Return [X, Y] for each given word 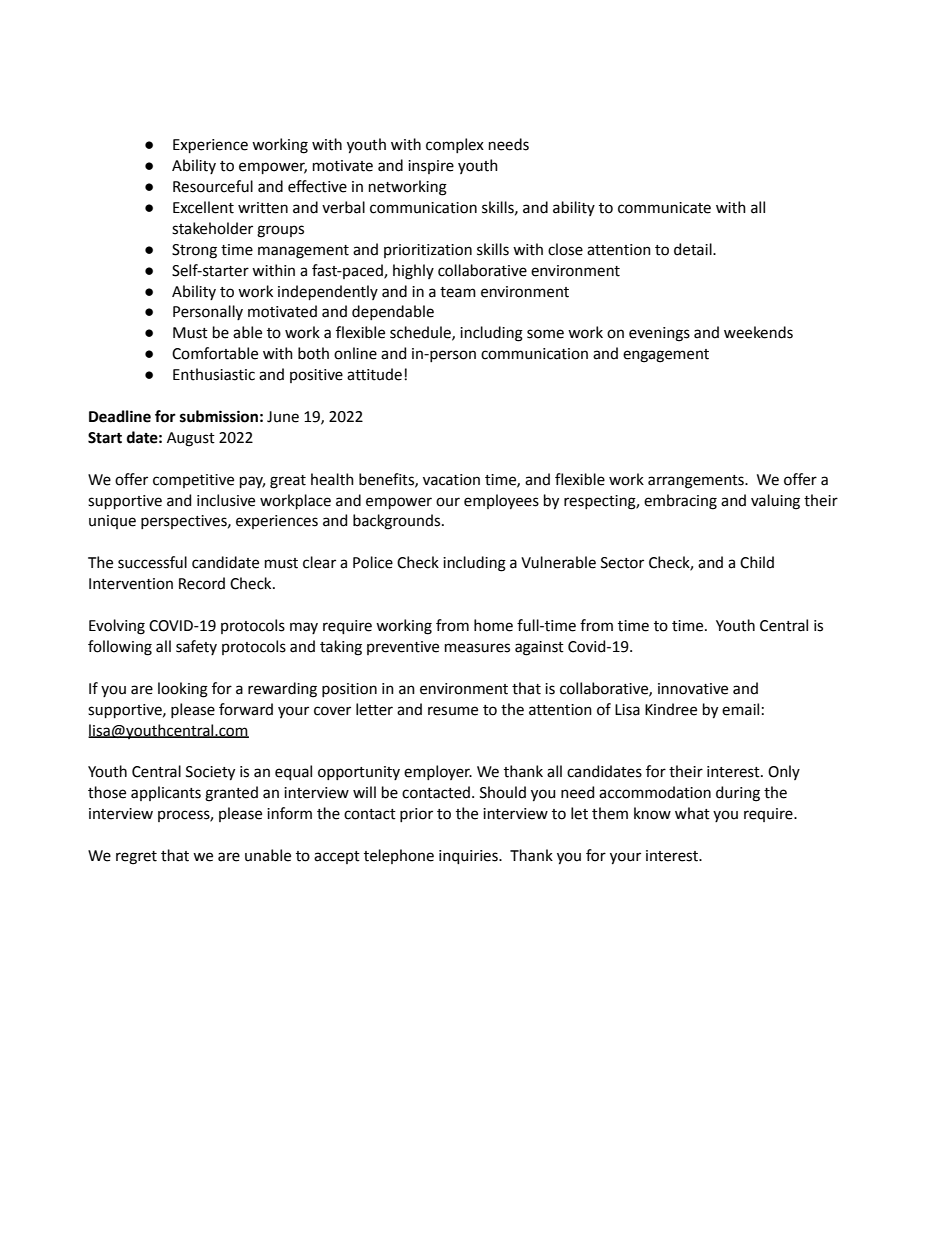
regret [136, 858]
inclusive [226, 500]
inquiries [469, 857]
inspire [431, 167]
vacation [451, 480]
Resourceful [213, 186]
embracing [680, 502]
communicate [664, 208]
